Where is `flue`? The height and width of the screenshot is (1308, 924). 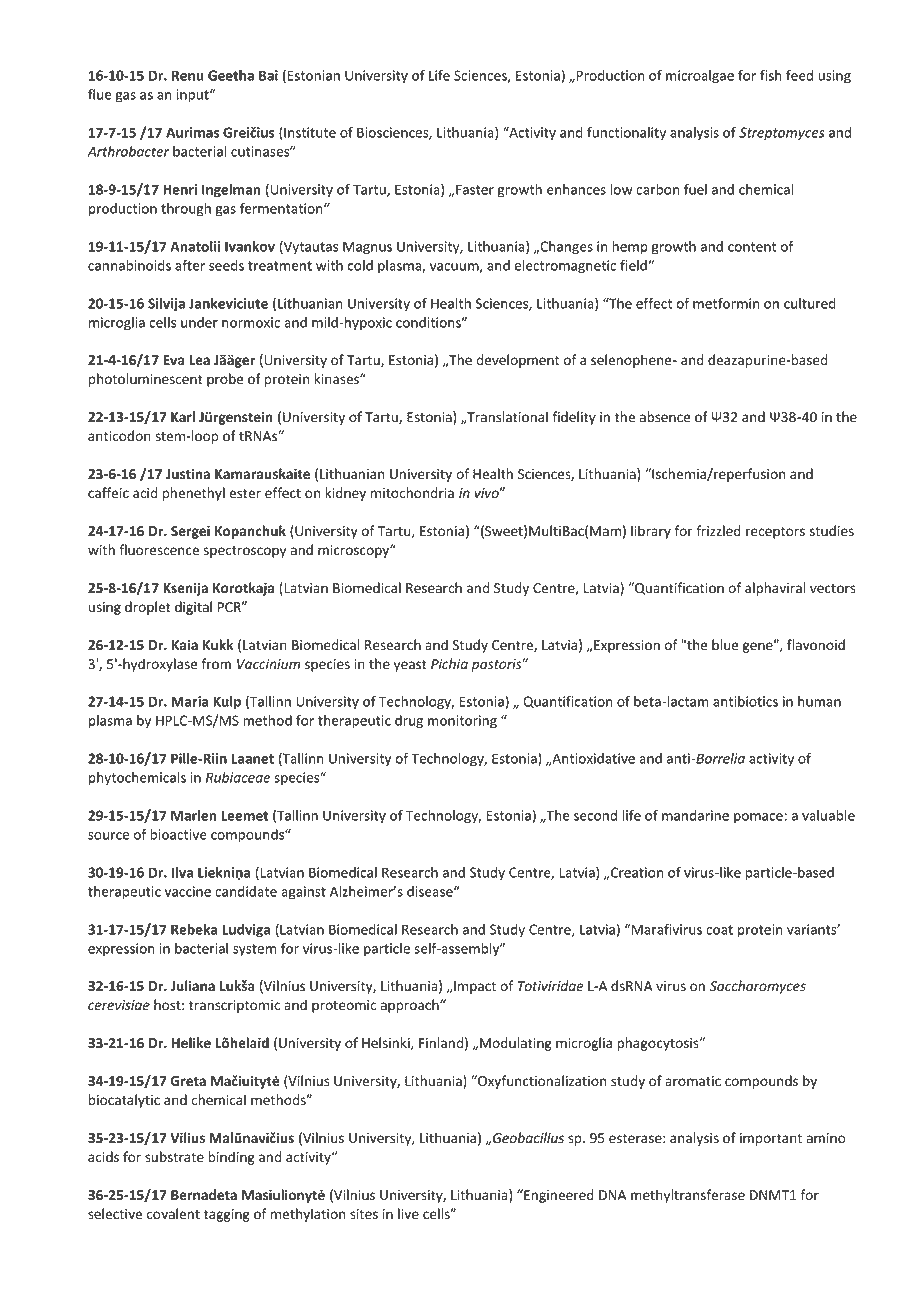
flue is located at coordinates (100, 94).
